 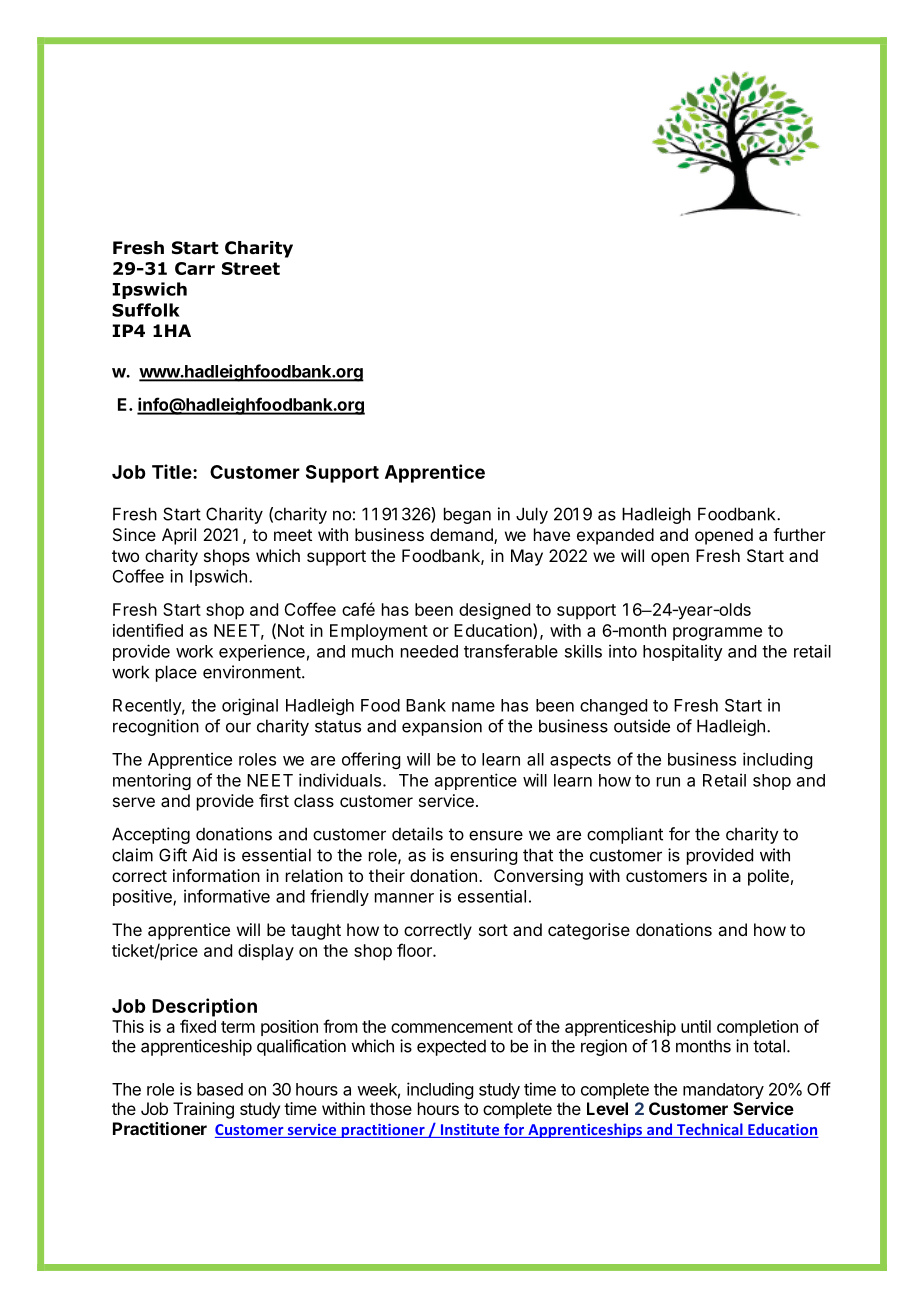 What do you see at coordinates (203, 1110) in the screenshot?
I see `Training` at bounding box center [203, 1110].
